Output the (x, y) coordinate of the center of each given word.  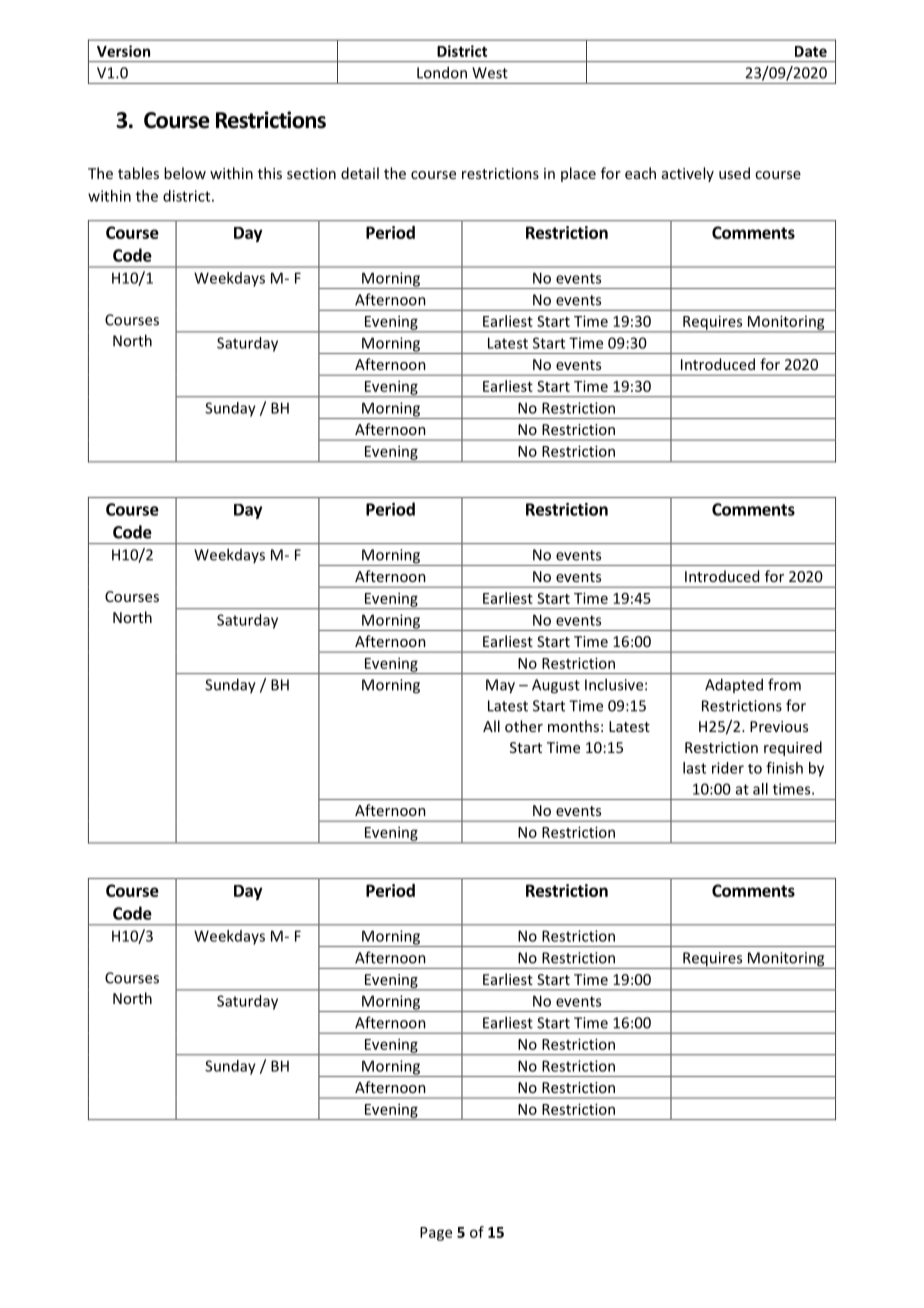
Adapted (734, 685)
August (556, 686)
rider (728, 768)
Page (436, 1234)
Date (811, 51)
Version (123, 51)
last (694, 768)
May (500, 686)
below (185, 173)
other (524, 726)
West (490, 73)
